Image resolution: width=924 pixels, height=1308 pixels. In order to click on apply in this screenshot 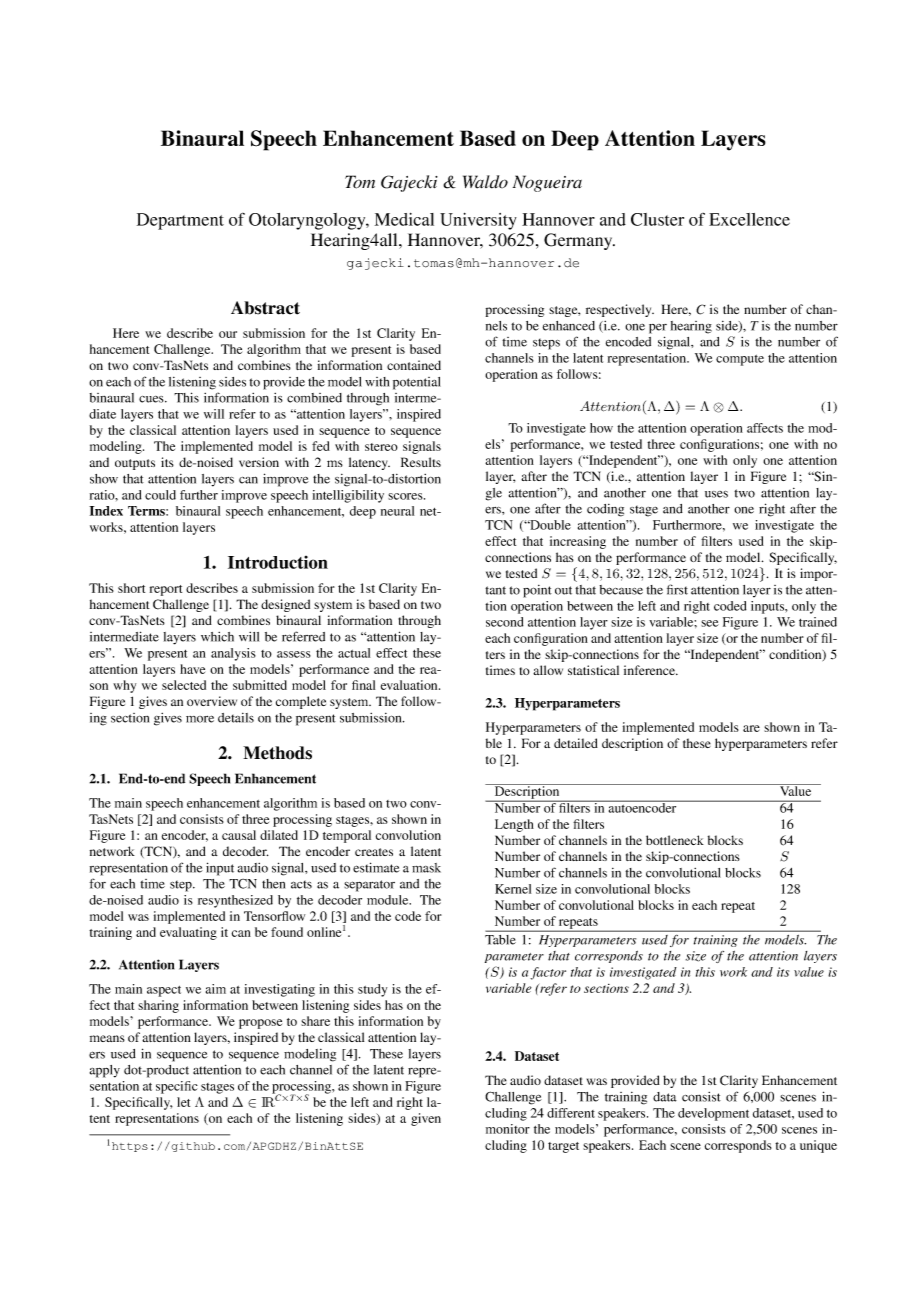, I will do `click(105, 1071)`.
